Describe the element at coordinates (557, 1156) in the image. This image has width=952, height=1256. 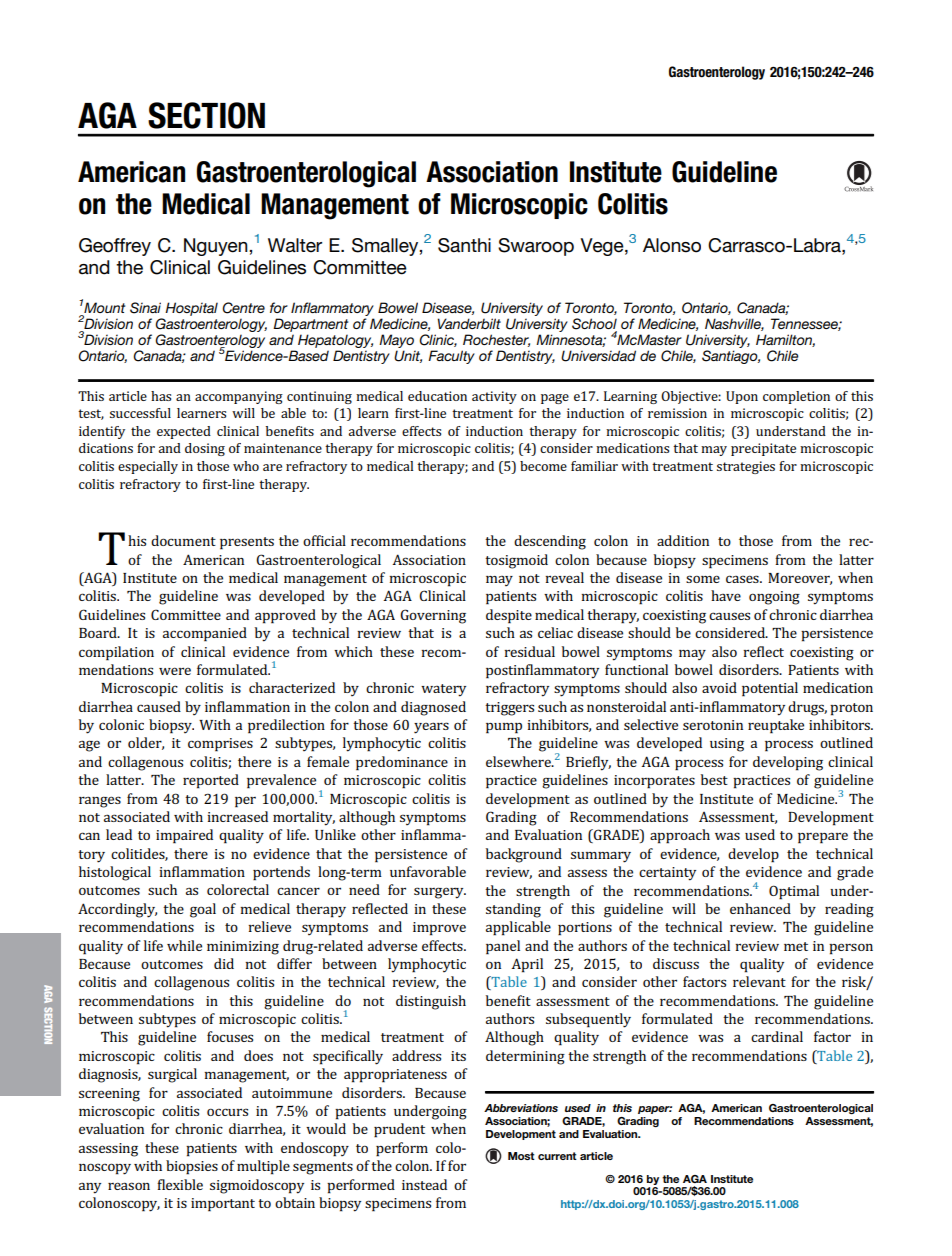
I see `current` at that location.
